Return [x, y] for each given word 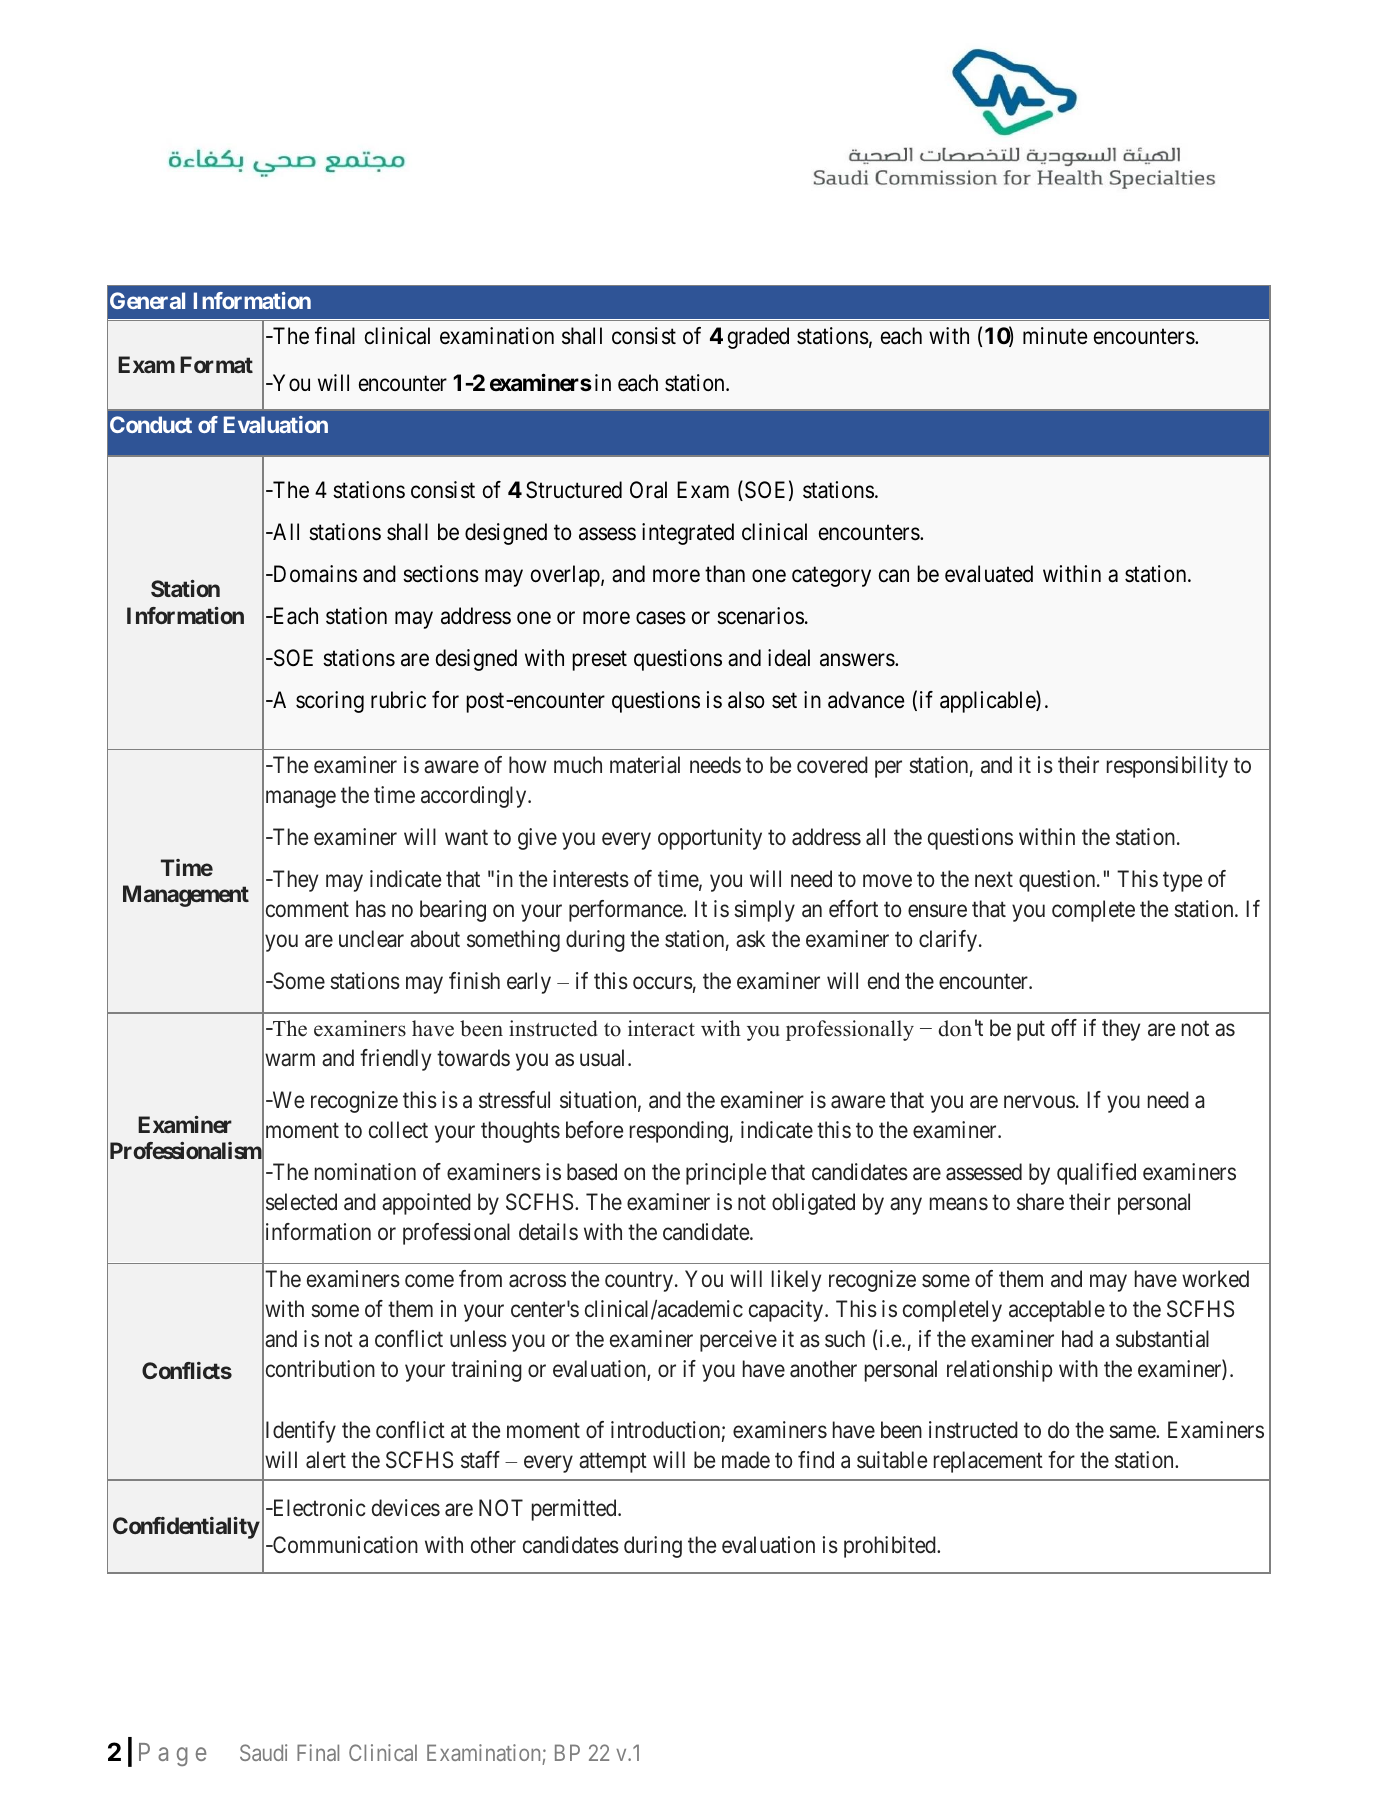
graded [758, 338]
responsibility [1167, 767]
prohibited [891, 1547]
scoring [330, 702]
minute [1055, 336]
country [640, 1282]
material [645, 765]
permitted [575, 1510]
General [147, 300]
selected [301, 1202]
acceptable [1057, 1311]
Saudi [263, 1752]
